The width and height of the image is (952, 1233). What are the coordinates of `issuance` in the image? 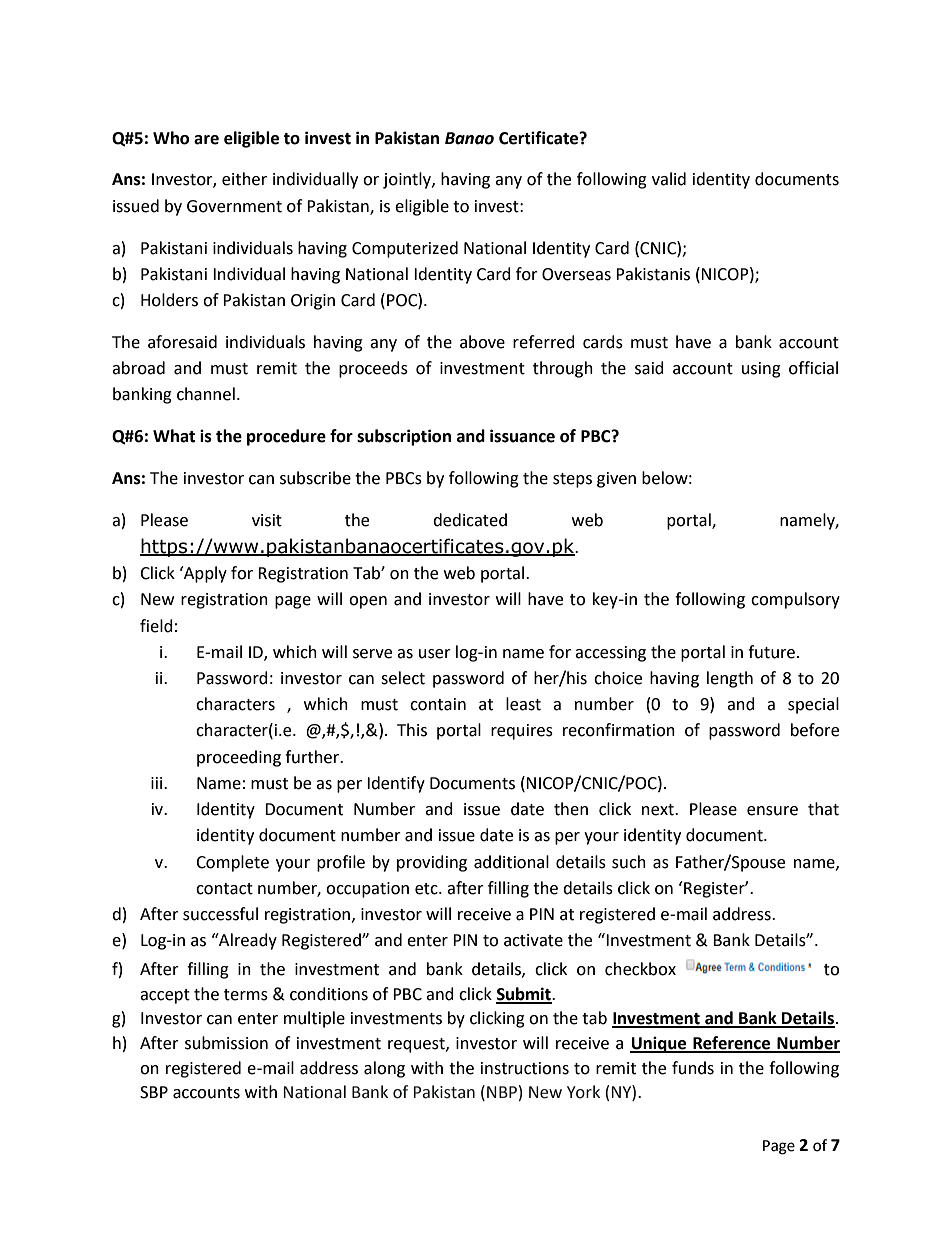 It's located at (522, 436).
